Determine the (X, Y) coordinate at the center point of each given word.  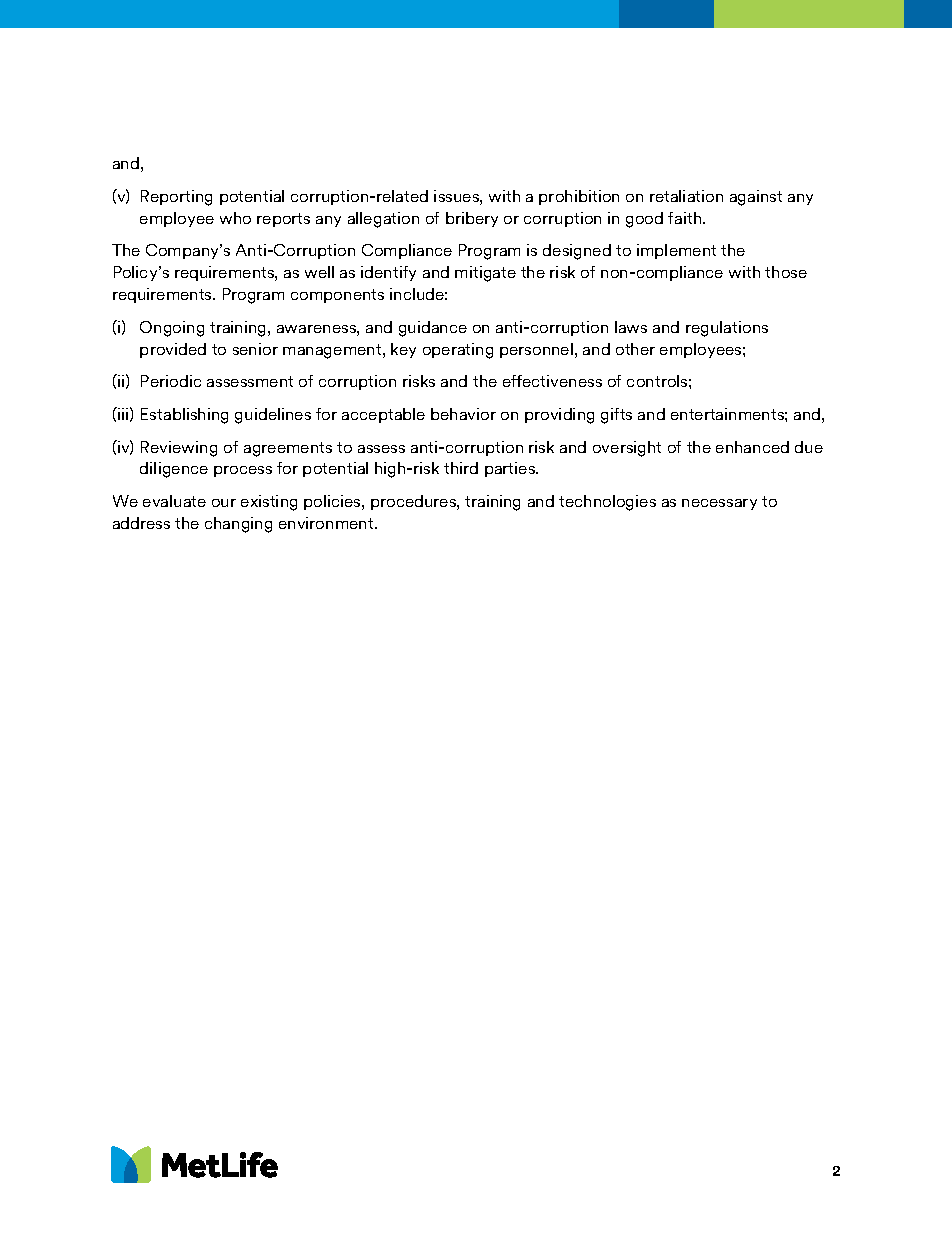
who (235, 218)
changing (238, 525)
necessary (719, 504)
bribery (472, 219)
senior (255, 349)
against (756, 198)
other (635, 349)
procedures (414, 502)
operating (458, 351)
